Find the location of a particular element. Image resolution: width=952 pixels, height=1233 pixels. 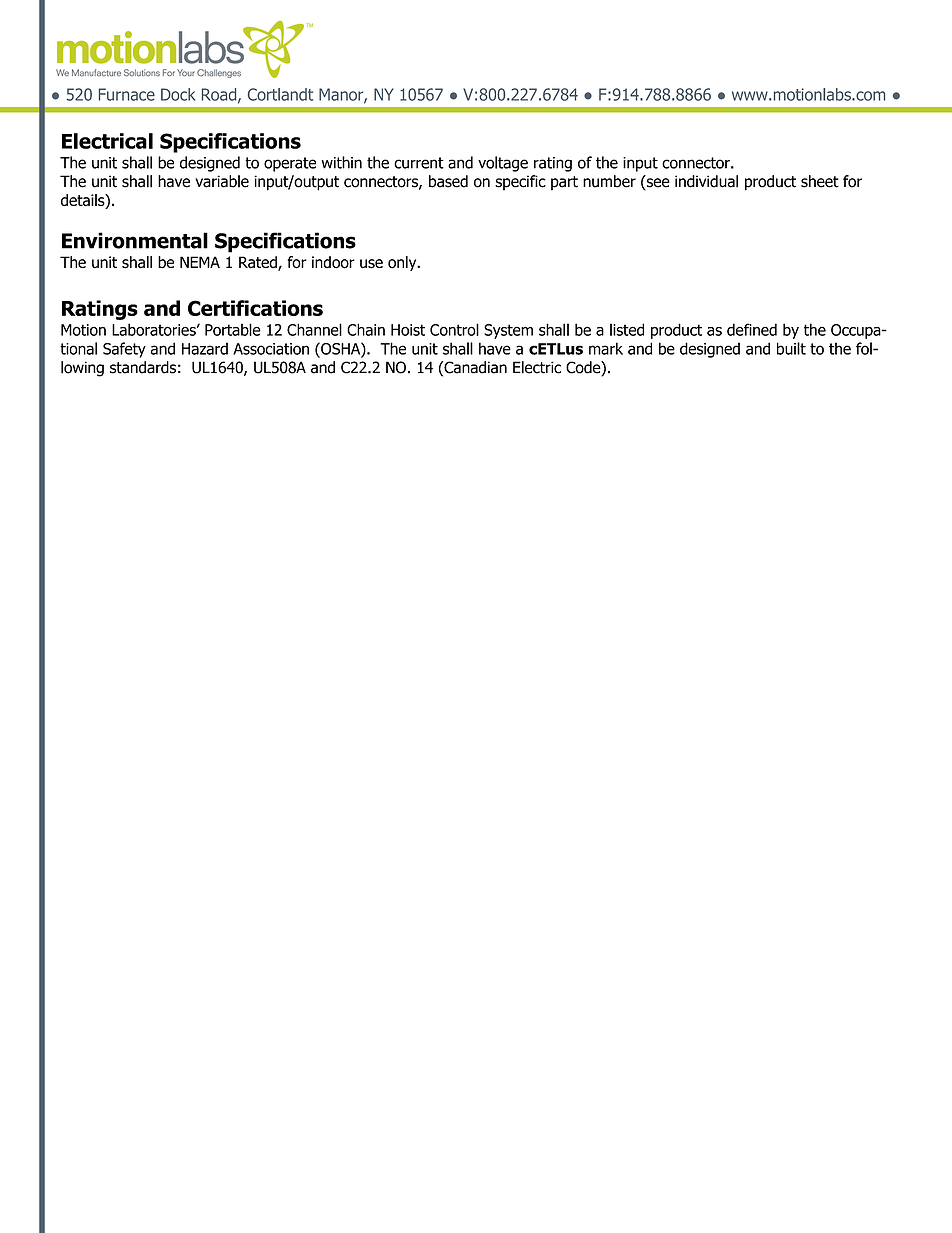

defined is located at coordinates (752, 329).
